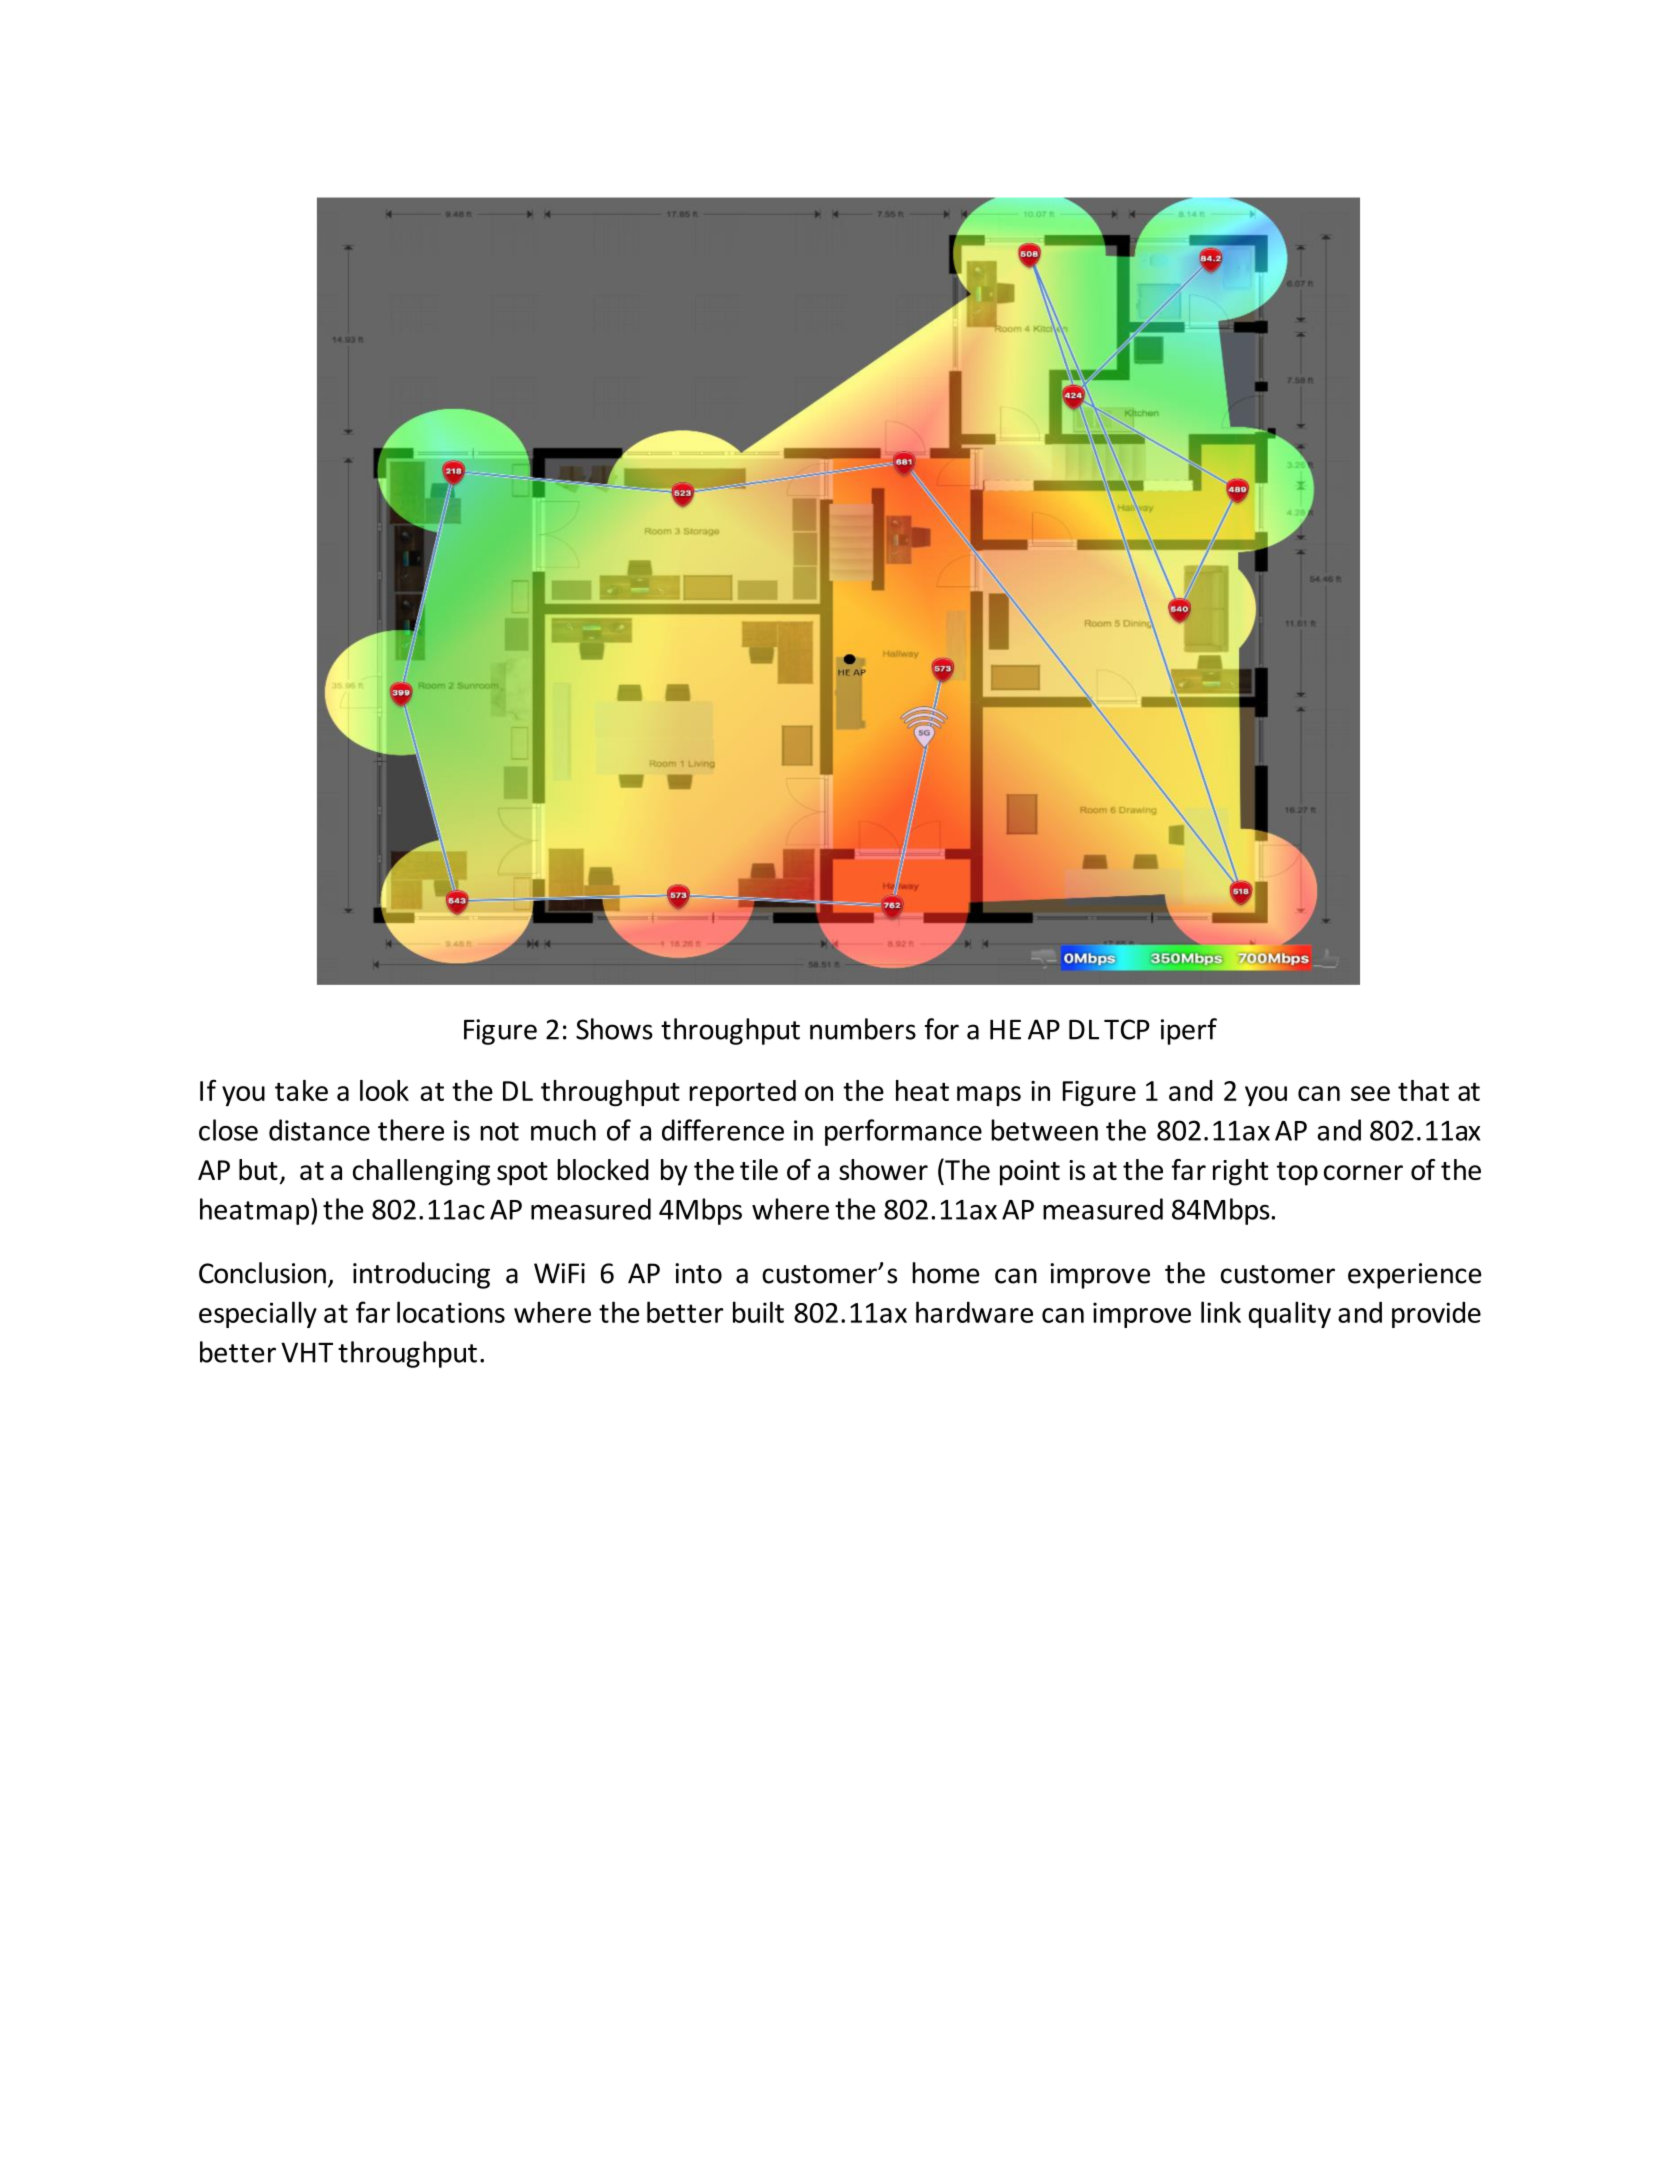  What do you see at coordinates (758, 1312) in the screenshot?
I see `built` at bounding box center [758, 1312].
